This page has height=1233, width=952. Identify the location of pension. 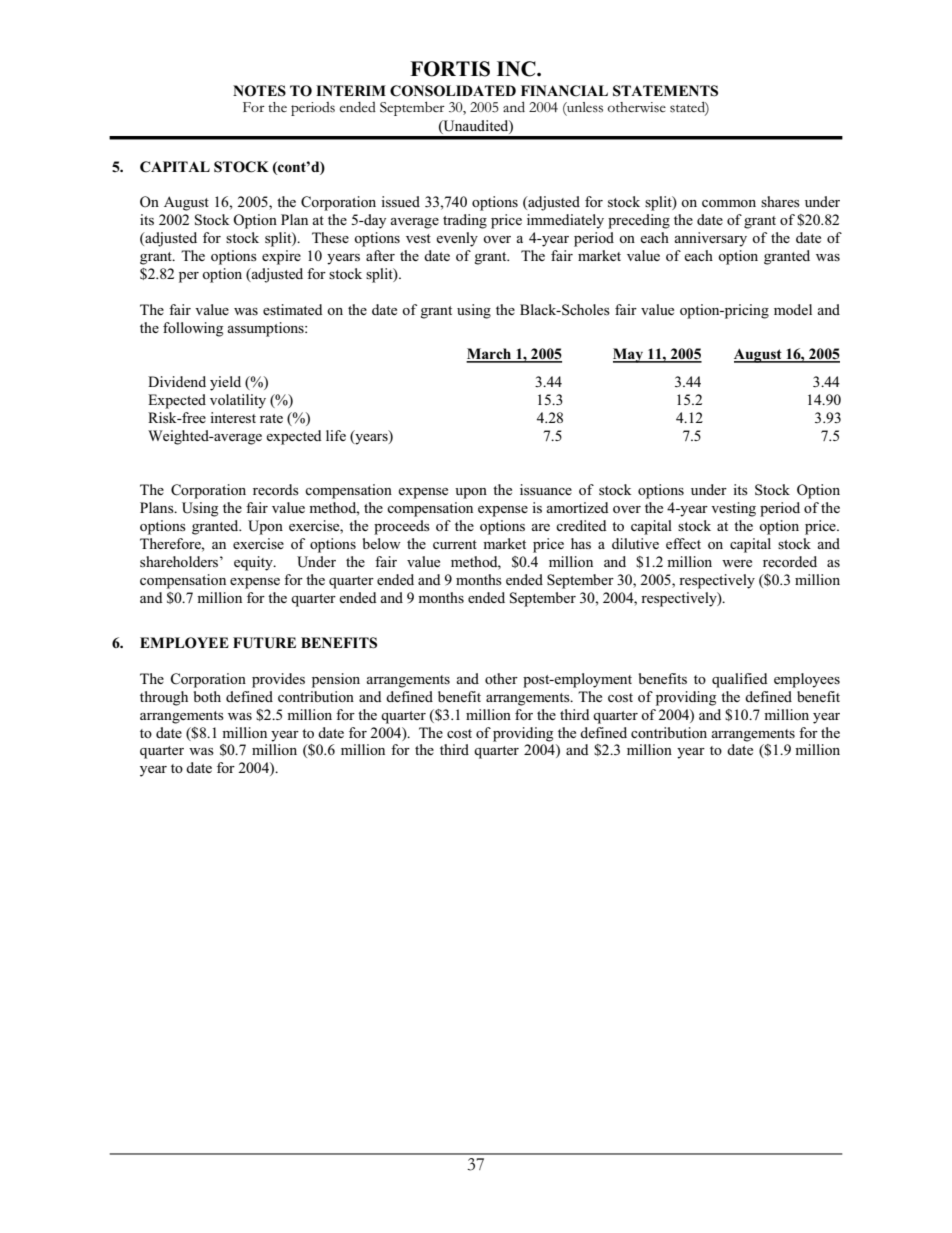
(336, 680).
